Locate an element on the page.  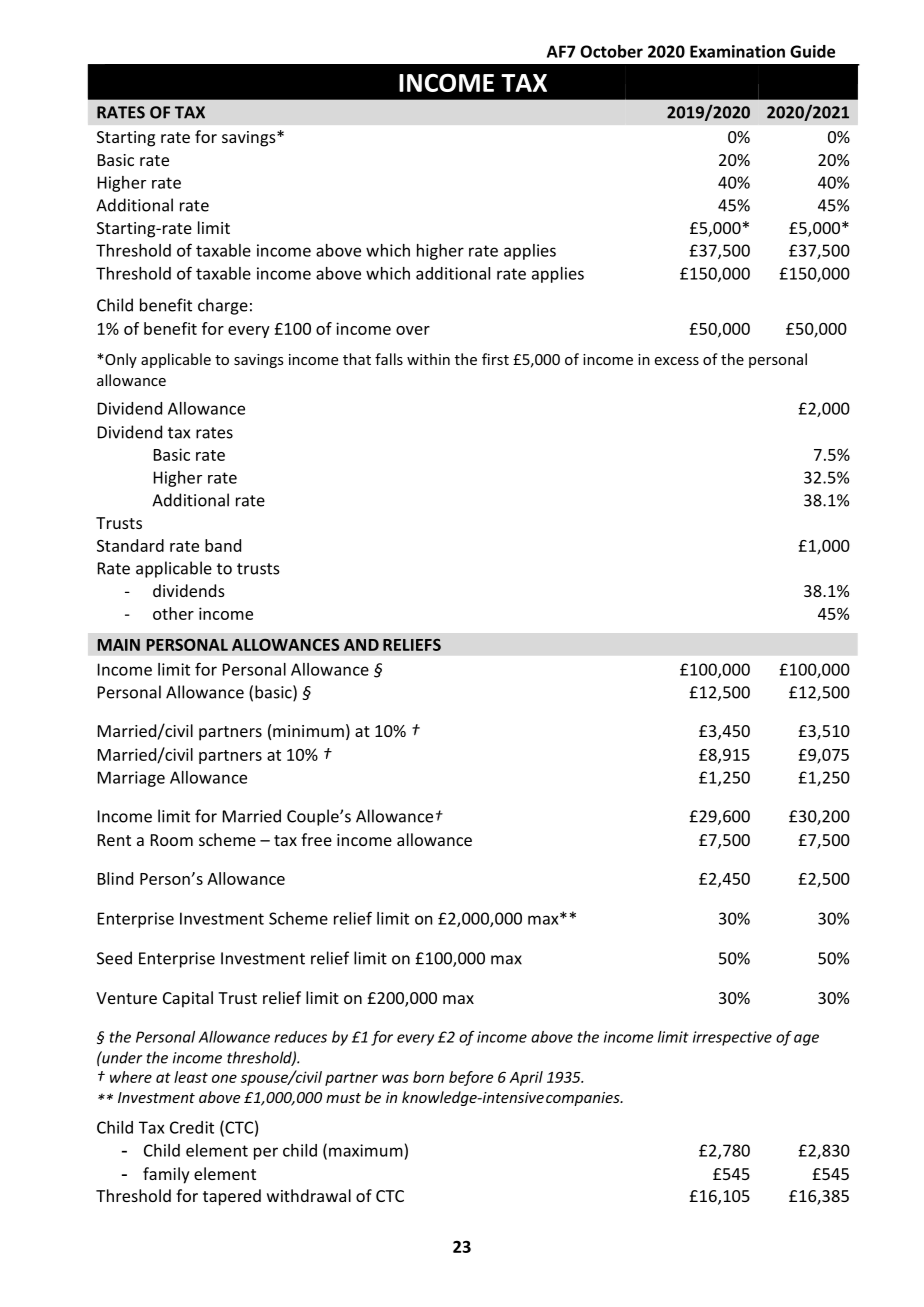
Only is located at coordinates (120, 360).
